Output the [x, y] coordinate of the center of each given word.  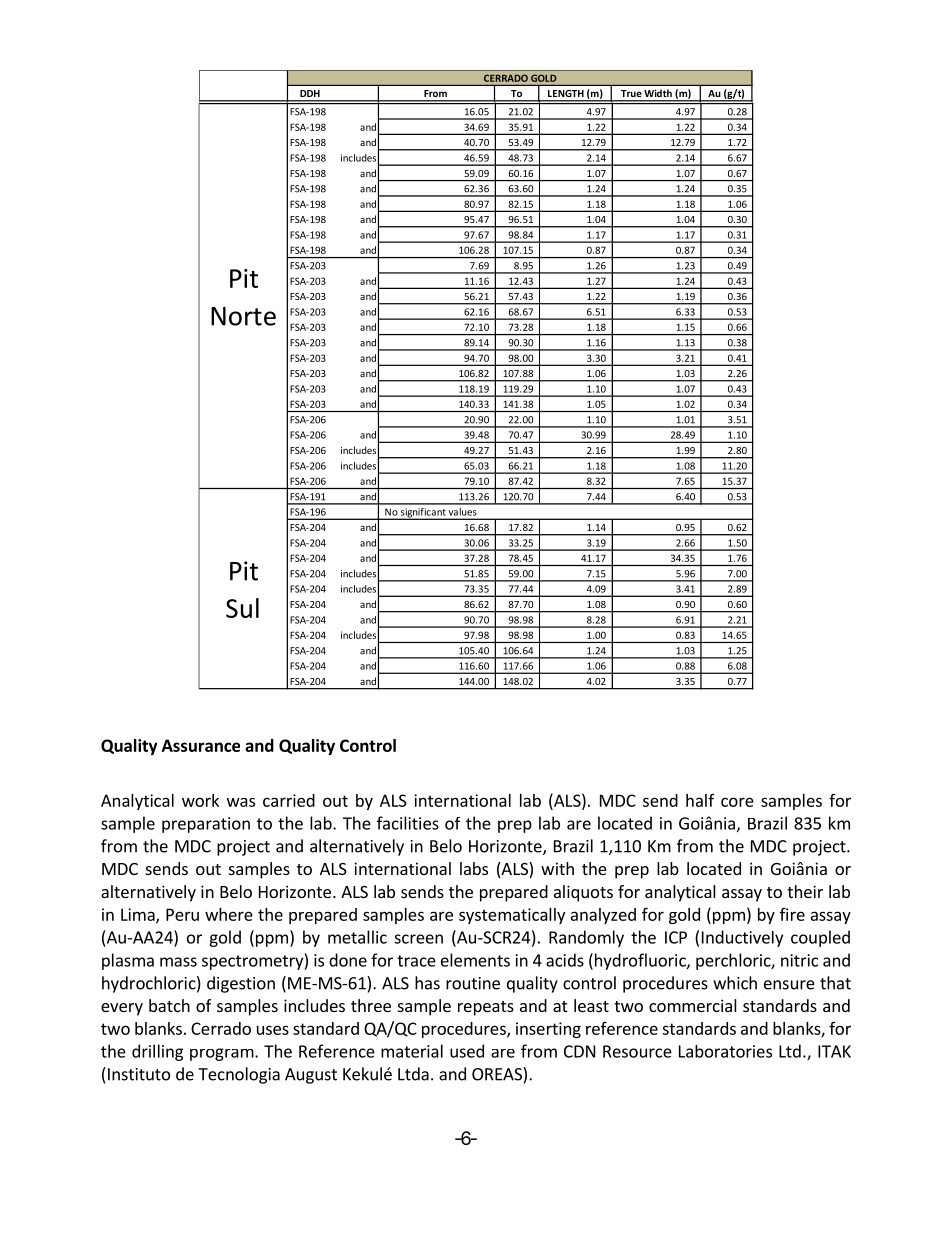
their [805, 891]
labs [474, 868]
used [467, 1051]
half [700, 800]
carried [289, 800]
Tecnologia [239, 1075]
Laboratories [725, 1051]
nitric [799, 960]
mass [178, 962]
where [229, 914]
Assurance [201, 745]
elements [475, 960]
